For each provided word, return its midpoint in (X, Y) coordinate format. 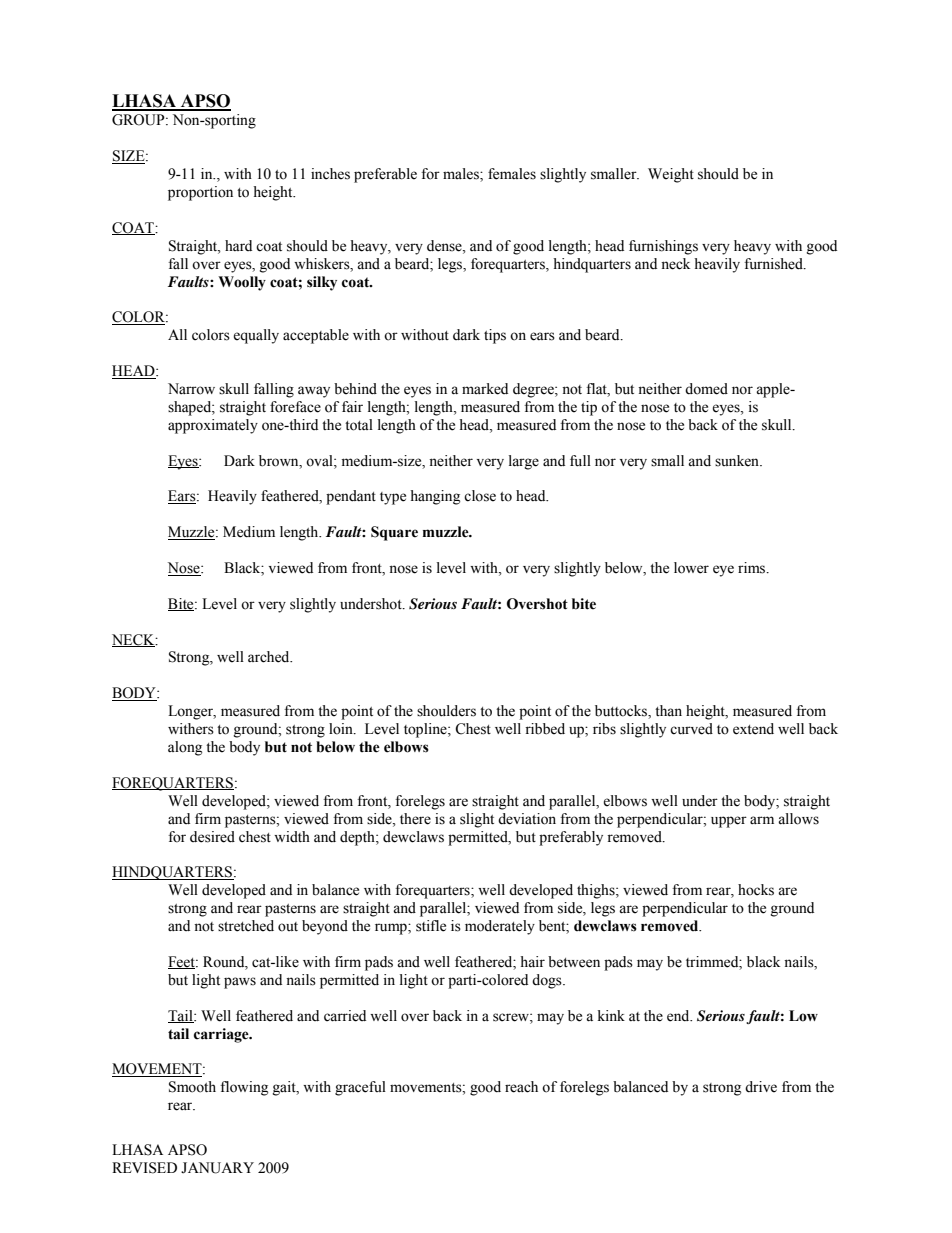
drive (761, 1087)
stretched (246, 926)
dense (445, 246)
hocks (756, 890)
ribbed (545, 729)
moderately (500, 927)
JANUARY (217, 1168)
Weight (671, 175)
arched (270, 657)
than (668, 711)
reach (521, 1087)
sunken (738, 461)
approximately (213, 426)
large (524, 462)
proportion (200, 193)
